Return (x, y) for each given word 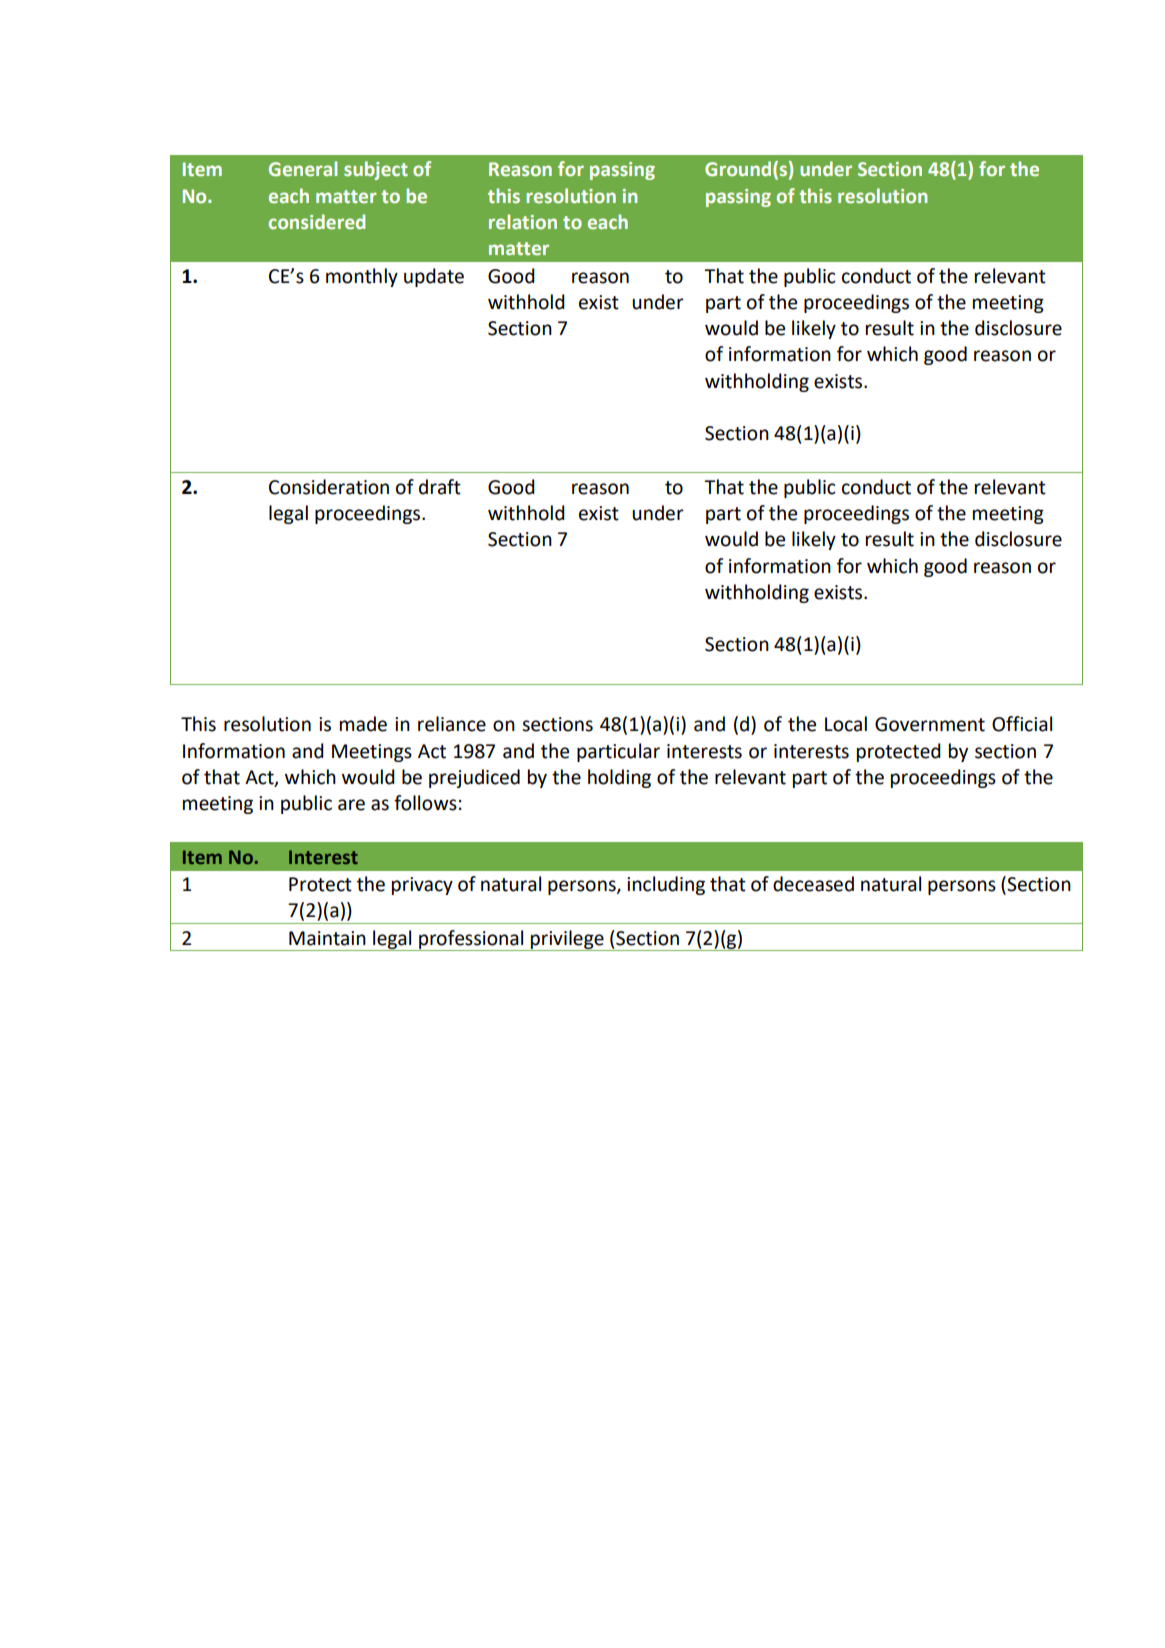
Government (930, 724)
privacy (422, 886)
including (666, 885)
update (434, 277)
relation (523, 221)
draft (440, 487)
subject (376, 170)
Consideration (329, 487)
